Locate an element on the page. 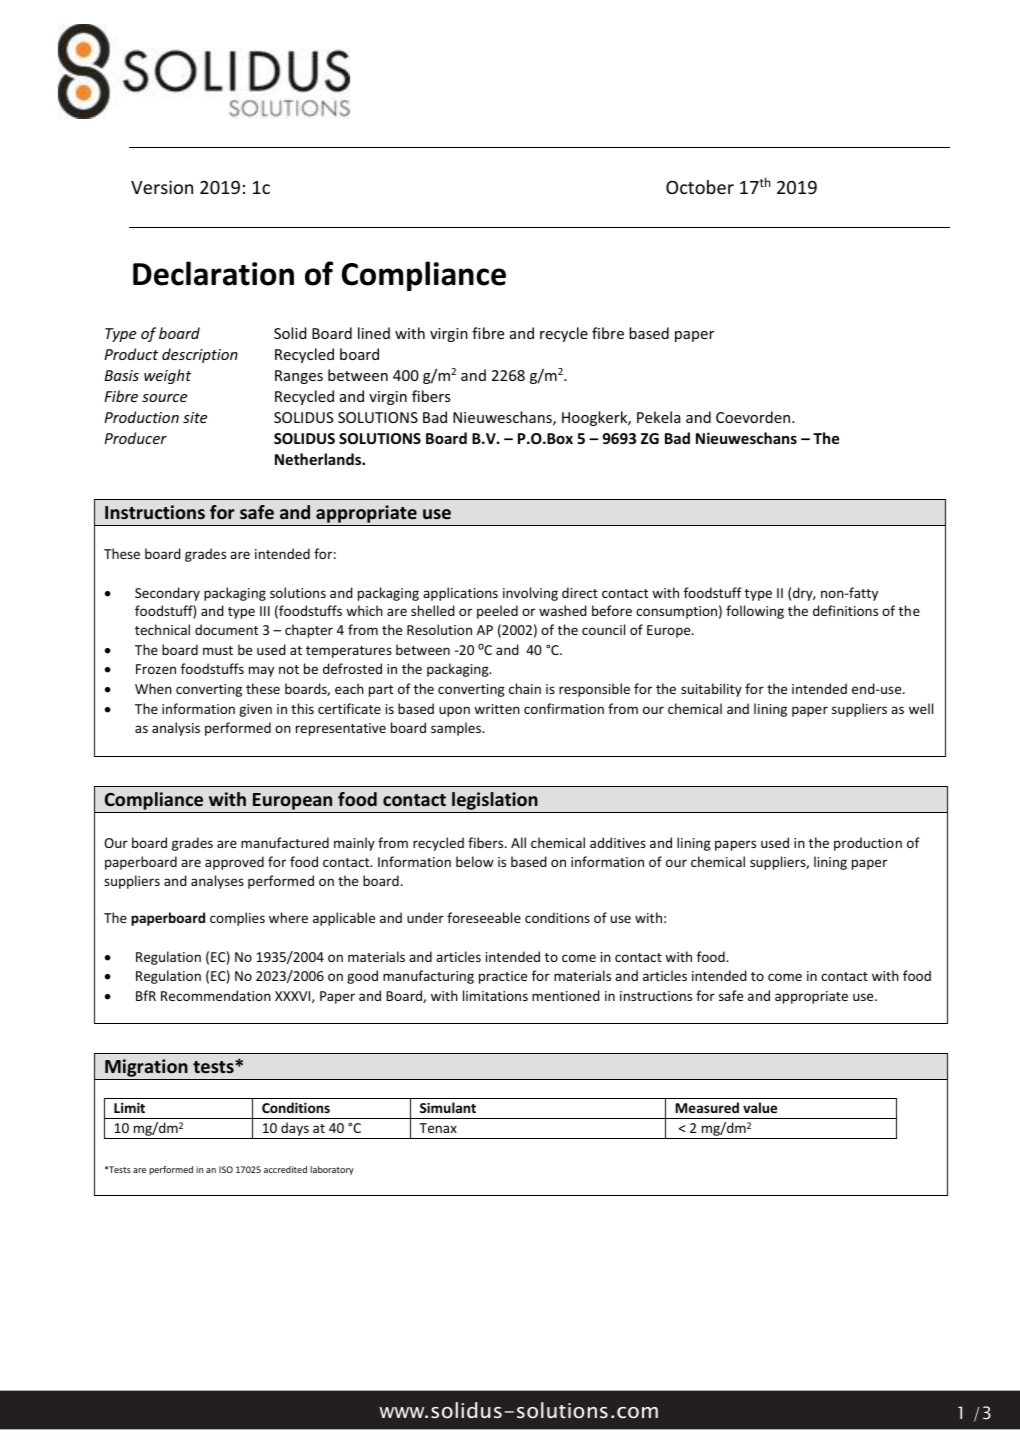  All is located at coordinates (518, 842).
